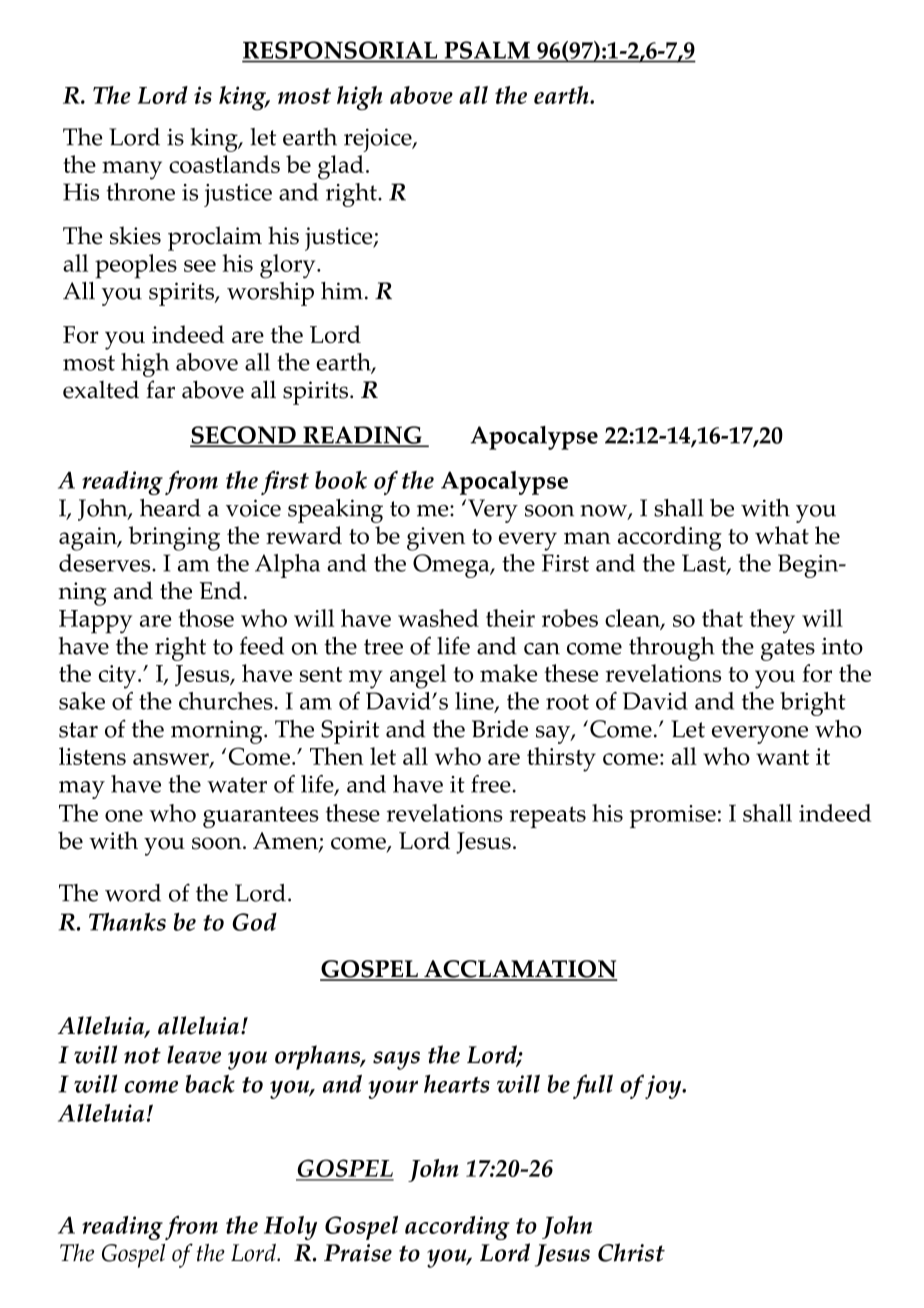  I want to click on word, so click(133, 893).
